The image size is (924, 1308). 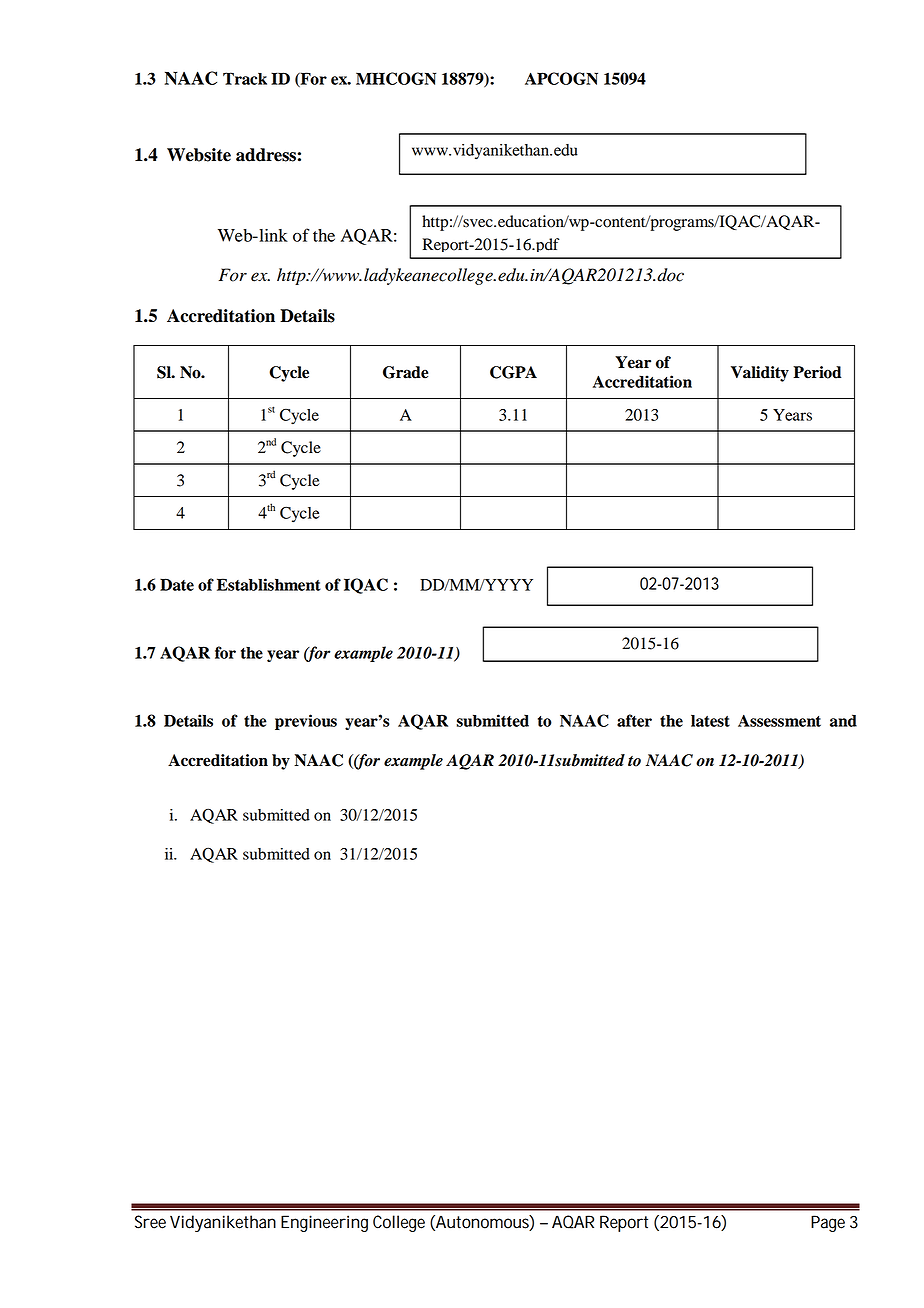 I want to click on and, so click(x=843, y=720).
